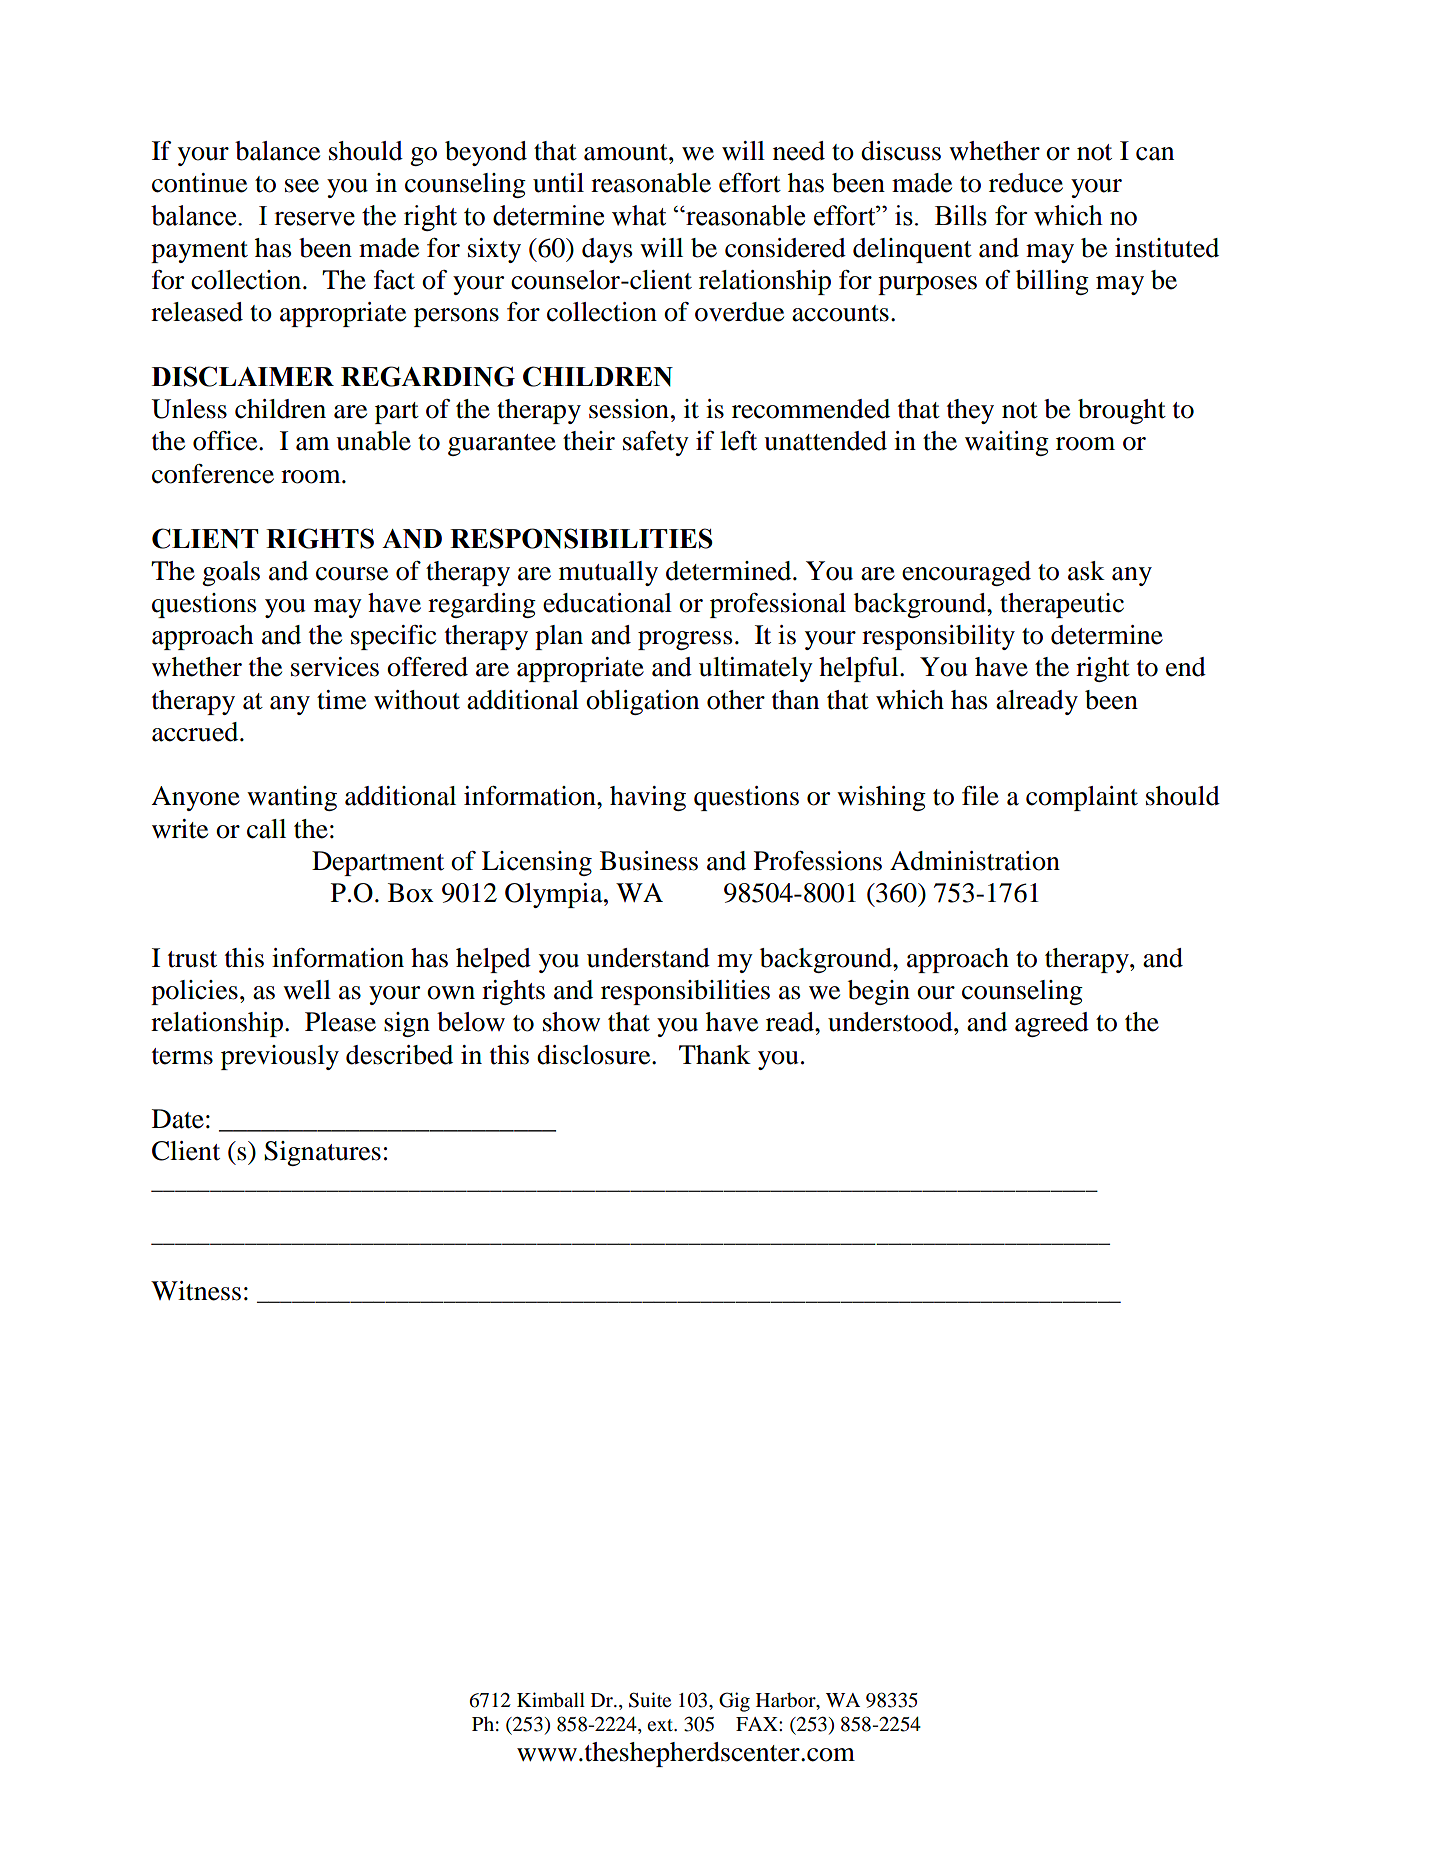 This image has height=1852, width=1431. I want to click on understand, so click(648, 958).
